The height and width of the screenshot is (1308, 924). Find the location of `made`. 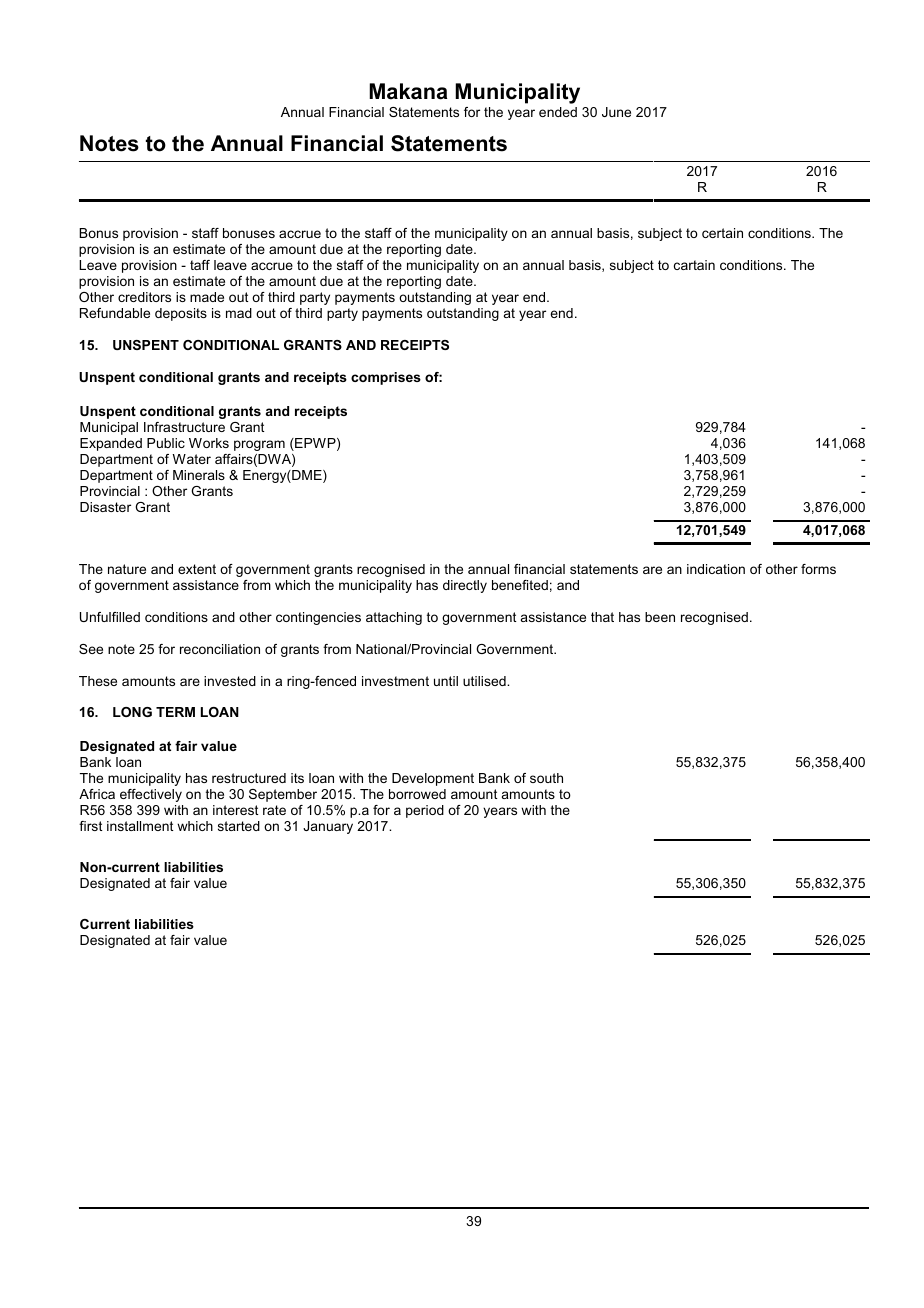

made is located at coordinates (207, 297).
